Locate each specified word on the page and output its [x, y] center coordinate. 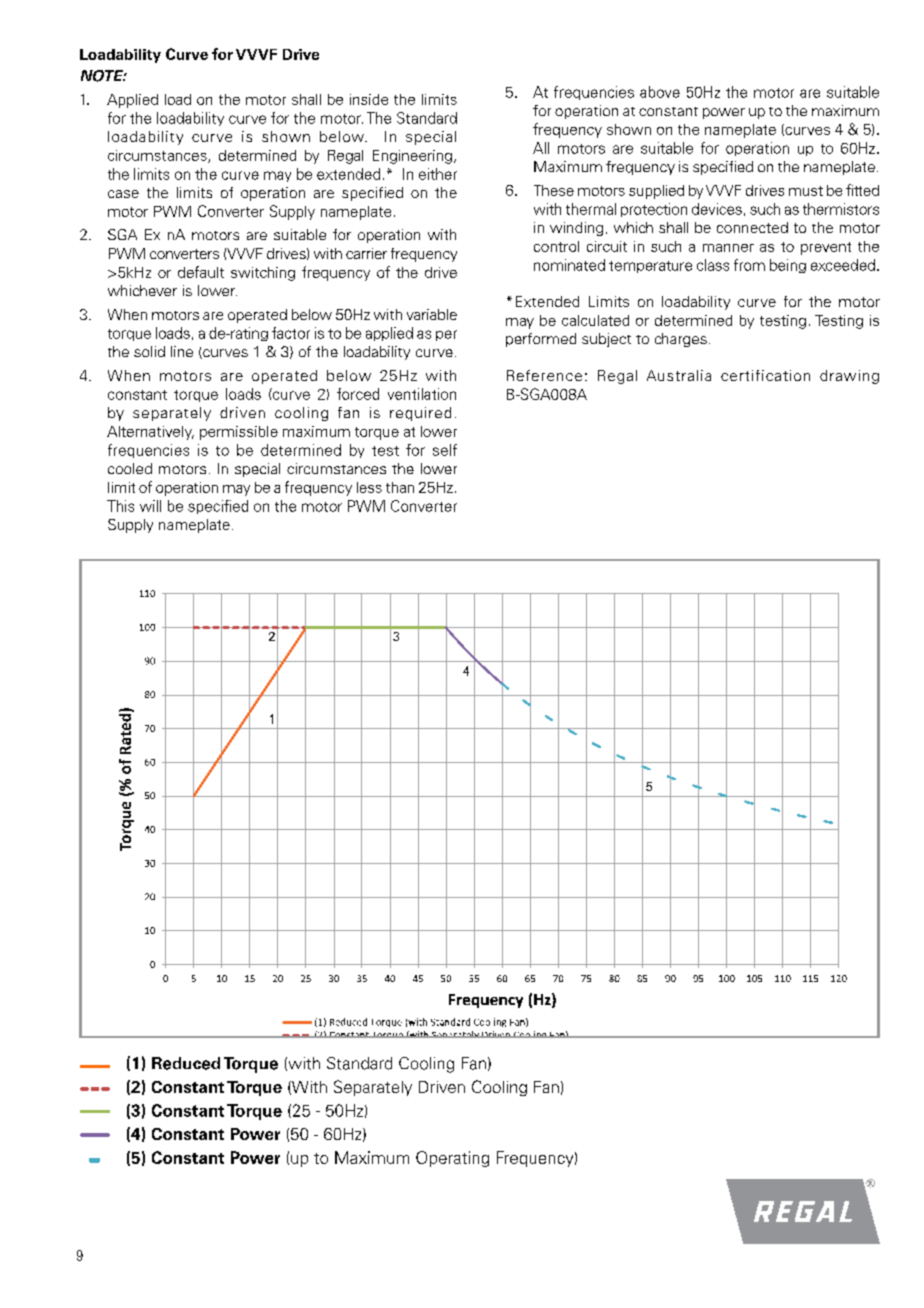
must [806, 191]
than [400, 487]
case [123, 194]
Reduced [186, 1063]
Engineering [412, 157]
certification [765, 375]
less [369, 487]
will [150, 506]
